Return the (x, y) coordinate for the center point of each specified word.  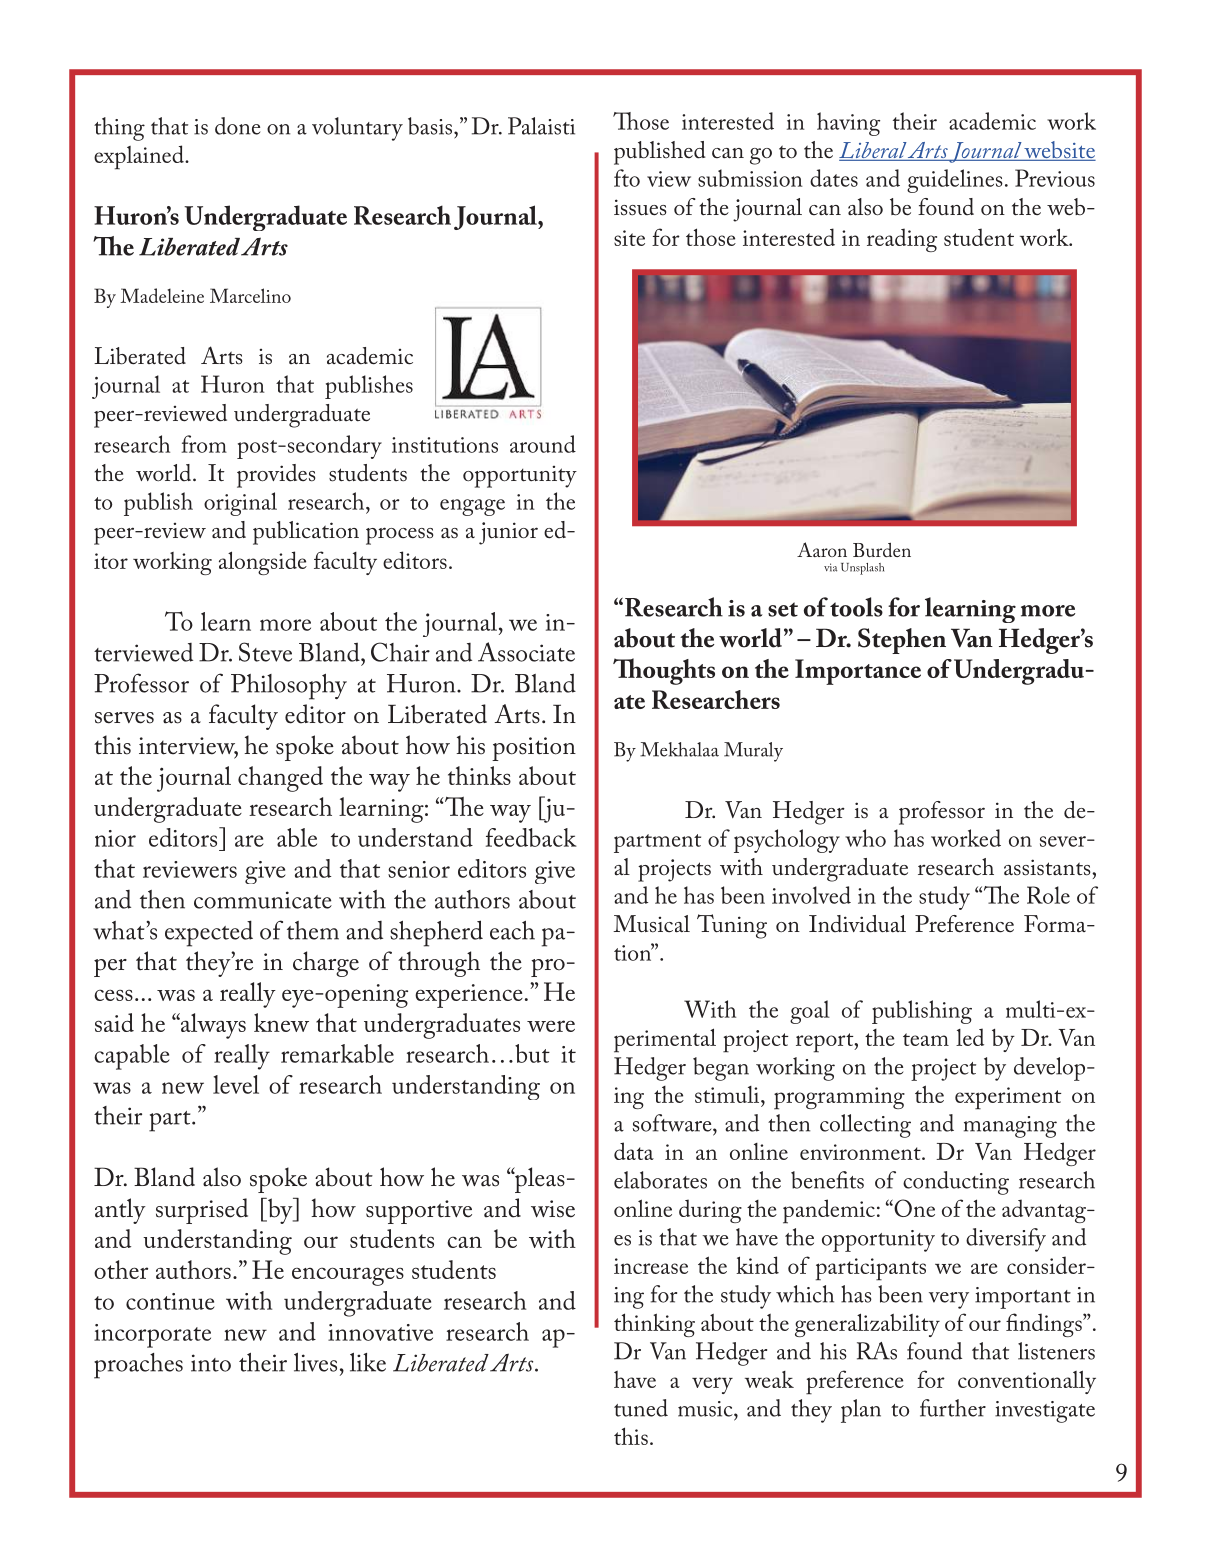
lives (315, 1362)
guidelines (955, 181)
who (865, 838)
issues (640, 207)
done (237, 126)
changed (280, 779)
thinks (479, 775)
